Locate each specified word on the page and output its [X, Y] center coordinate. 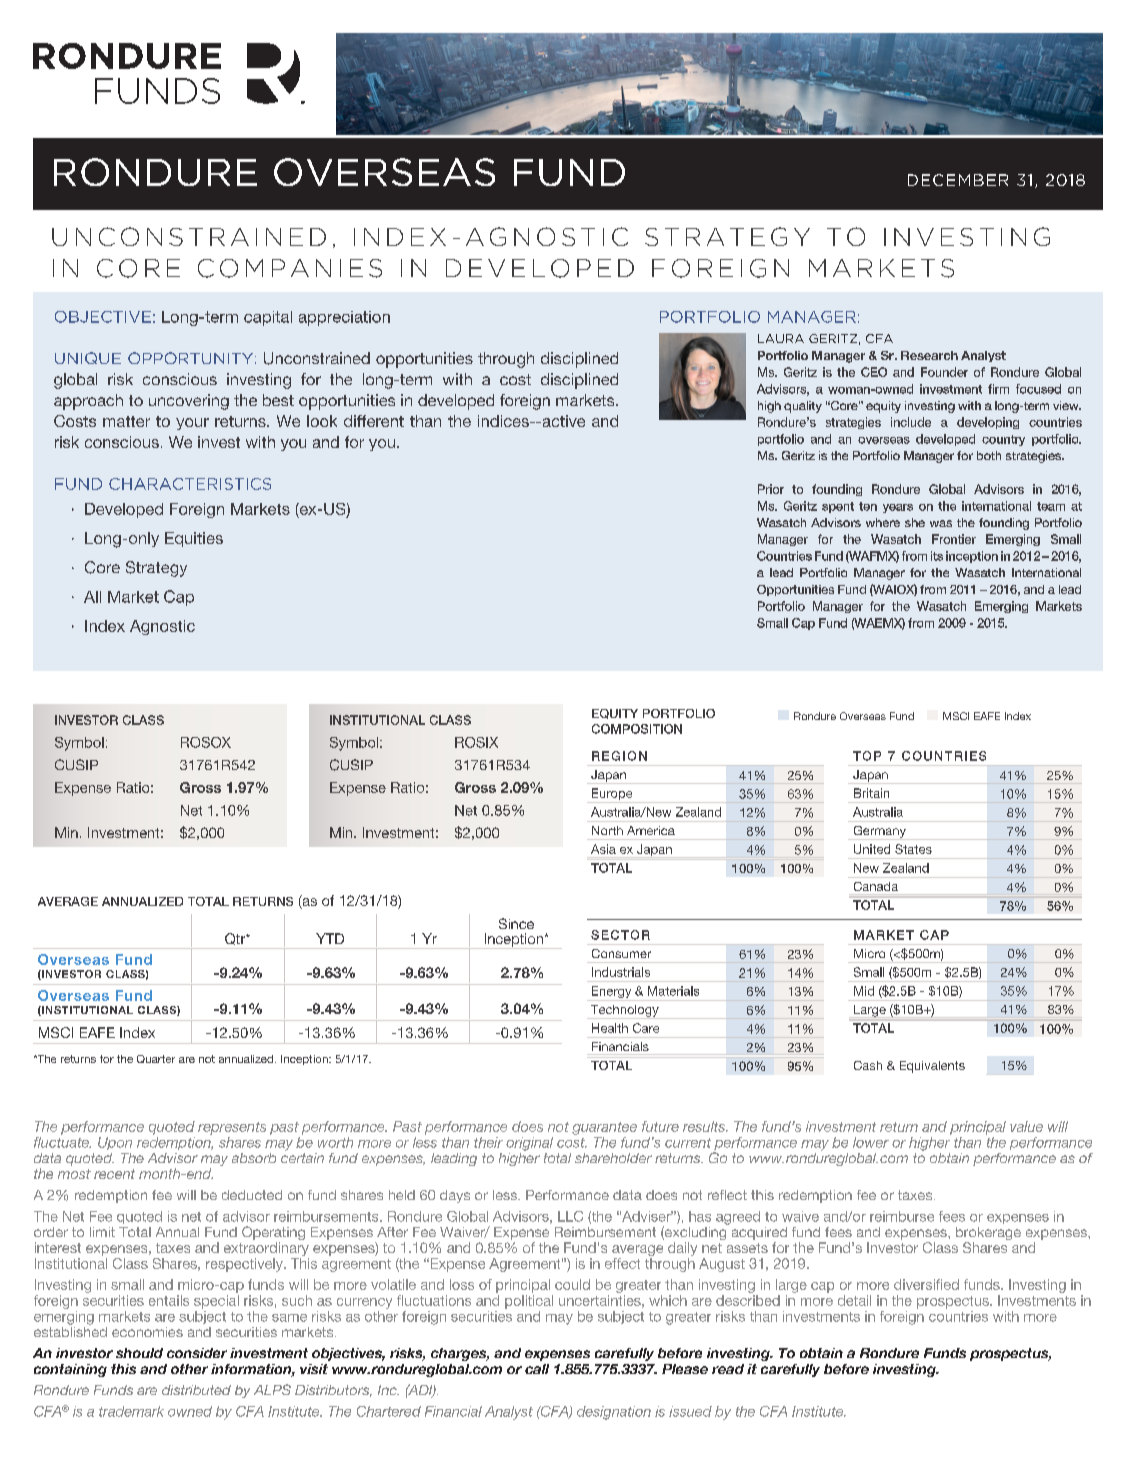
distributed [196, 1390]
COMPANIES [290, 268]
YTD [330, 938]
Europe [612, 795]
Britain [871, 793]
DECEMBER [958, 180]
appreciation [344, 318]
